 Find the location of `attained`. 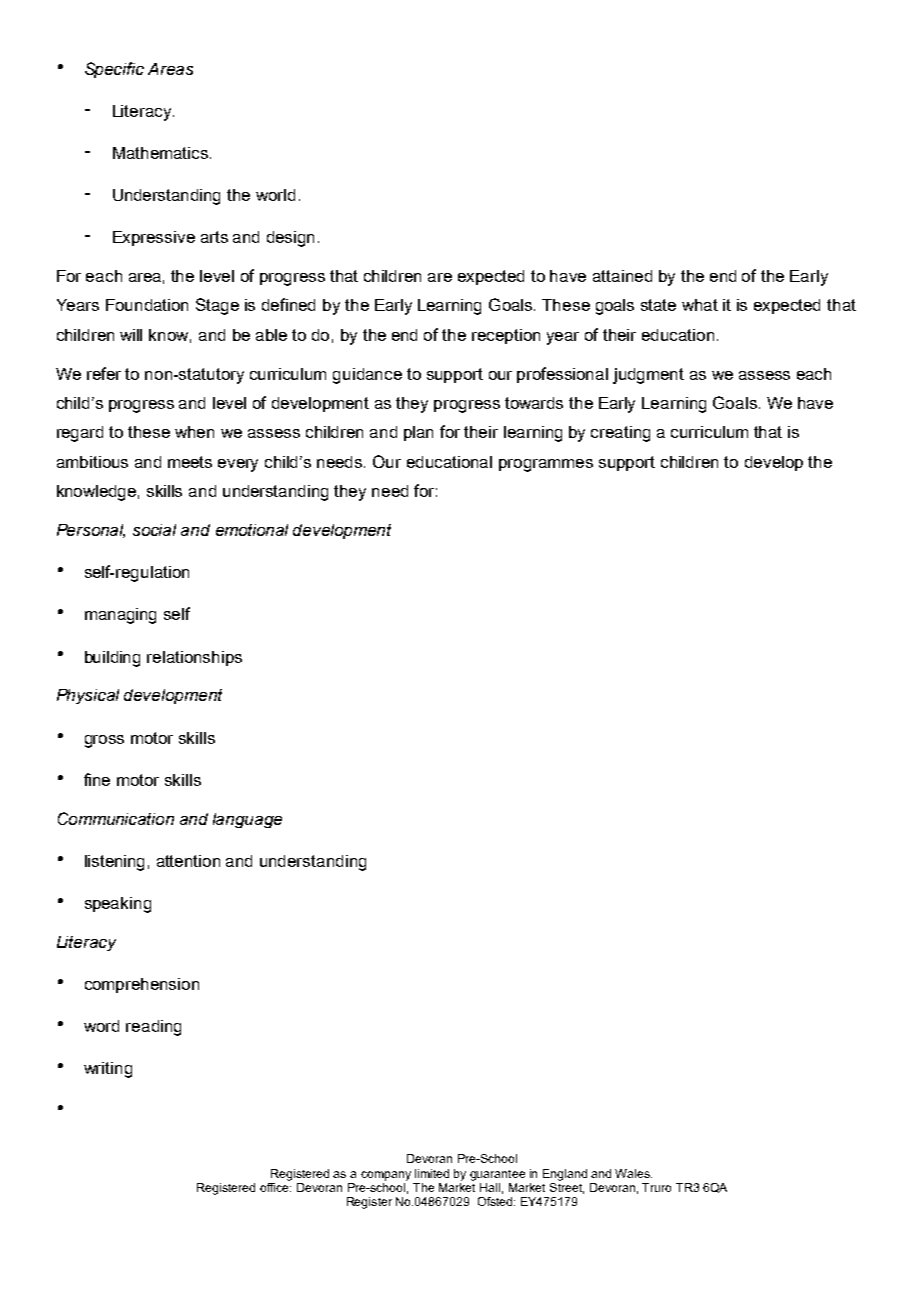

attained is located at coordinates (622, 276).
